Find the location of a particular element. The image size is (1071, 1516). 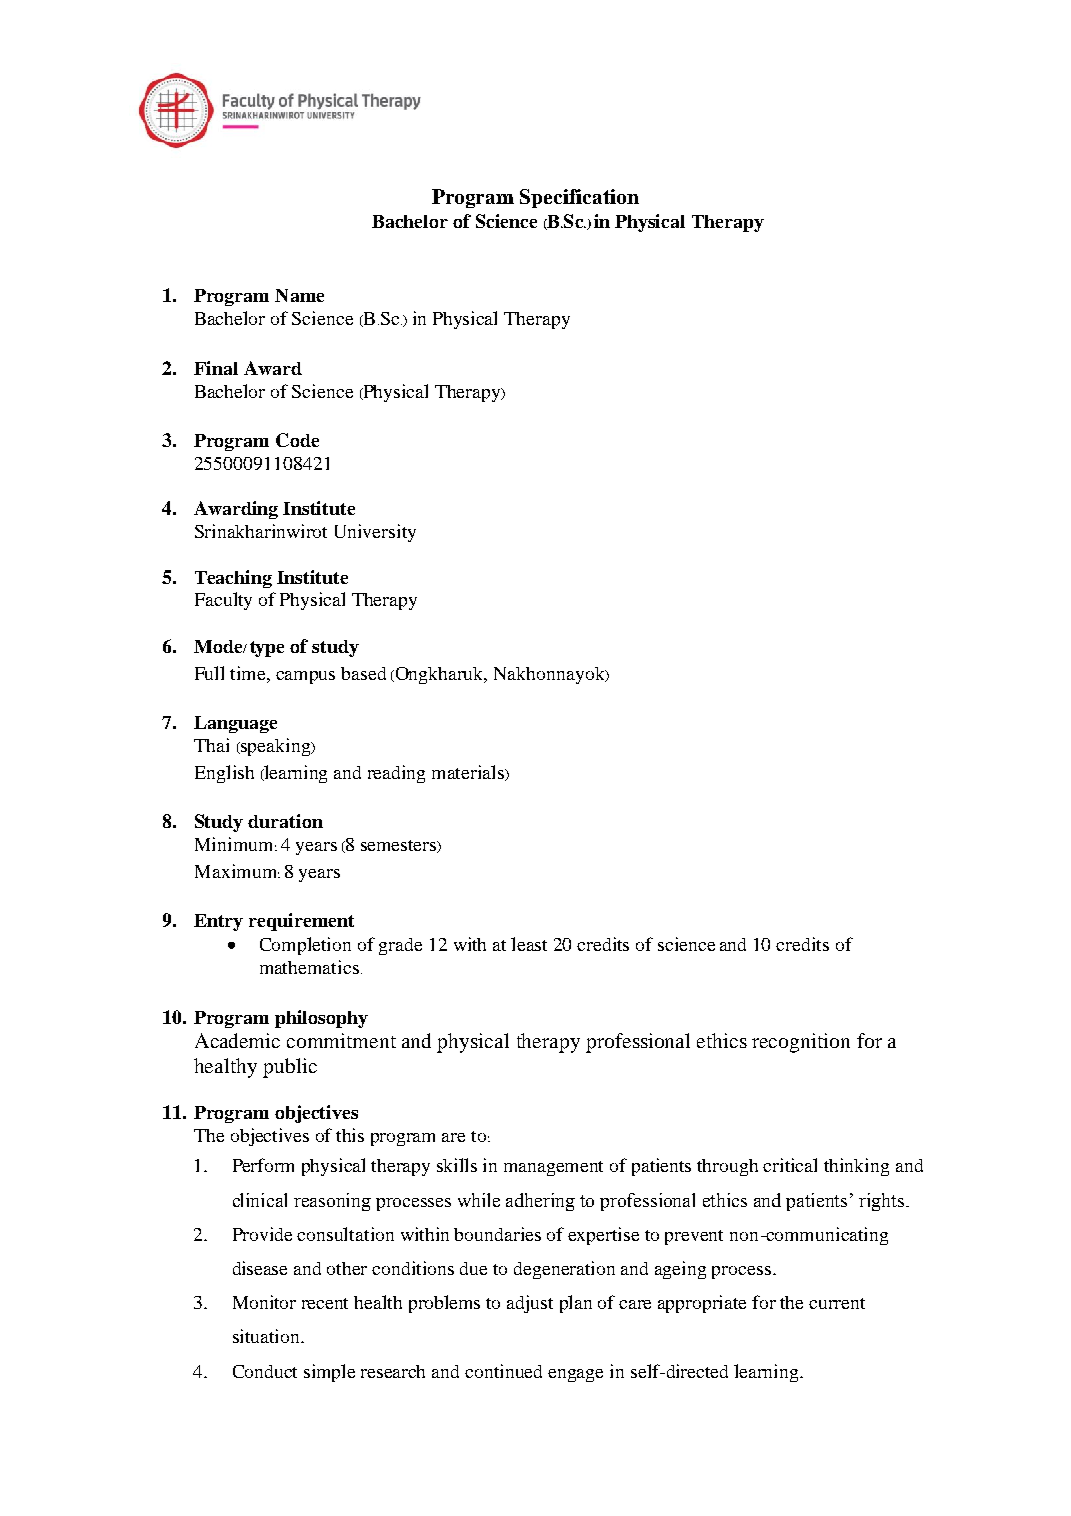

duration is located at coordinates (285, 821).
